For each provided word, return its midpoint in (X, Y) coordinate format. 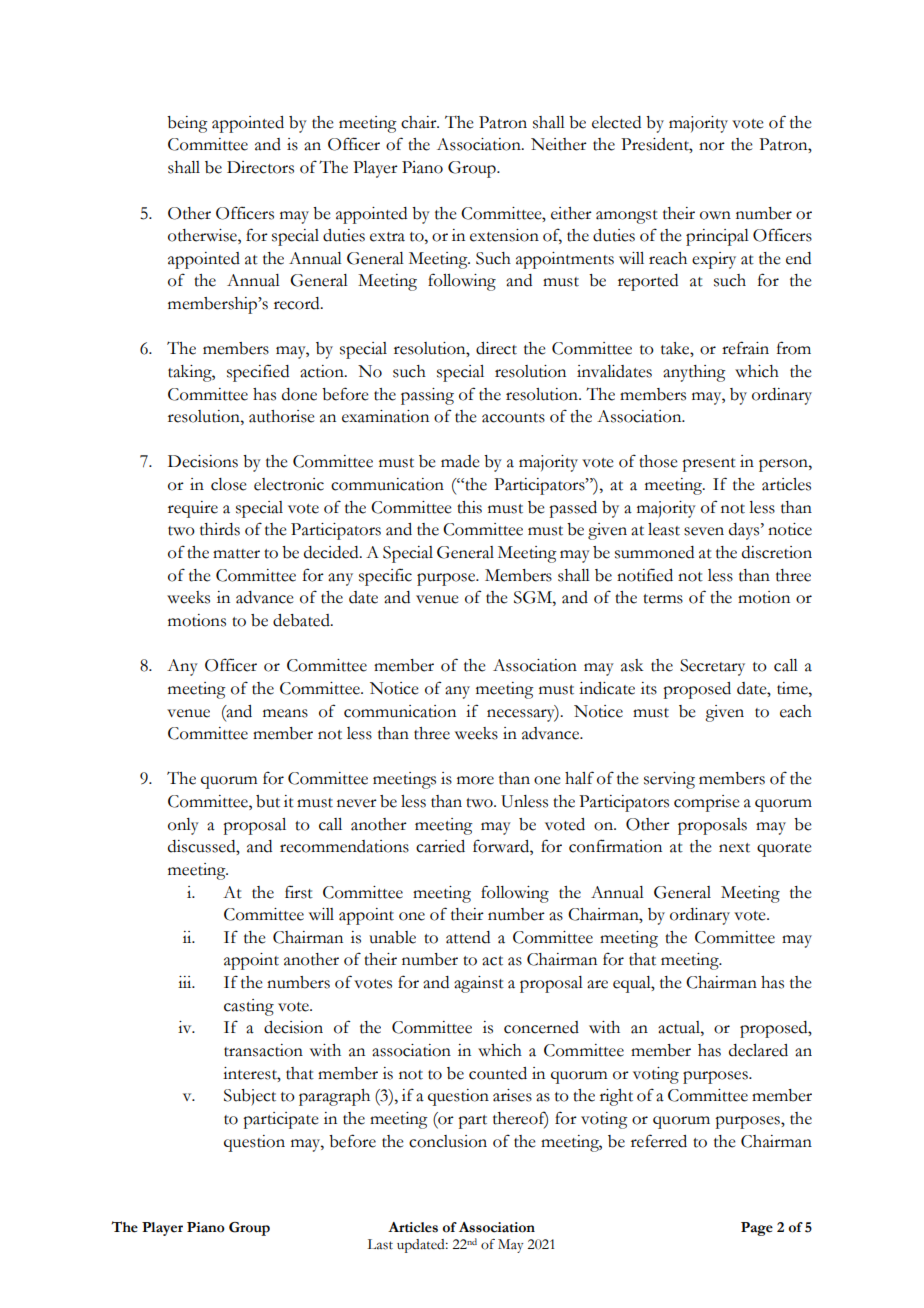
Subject (250, 1097)
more (475, 780)
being (187, 124)
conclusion (448, 1141)
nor (712, 146)
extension (504, 235)
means (285, 713)
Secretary (712, 667)
